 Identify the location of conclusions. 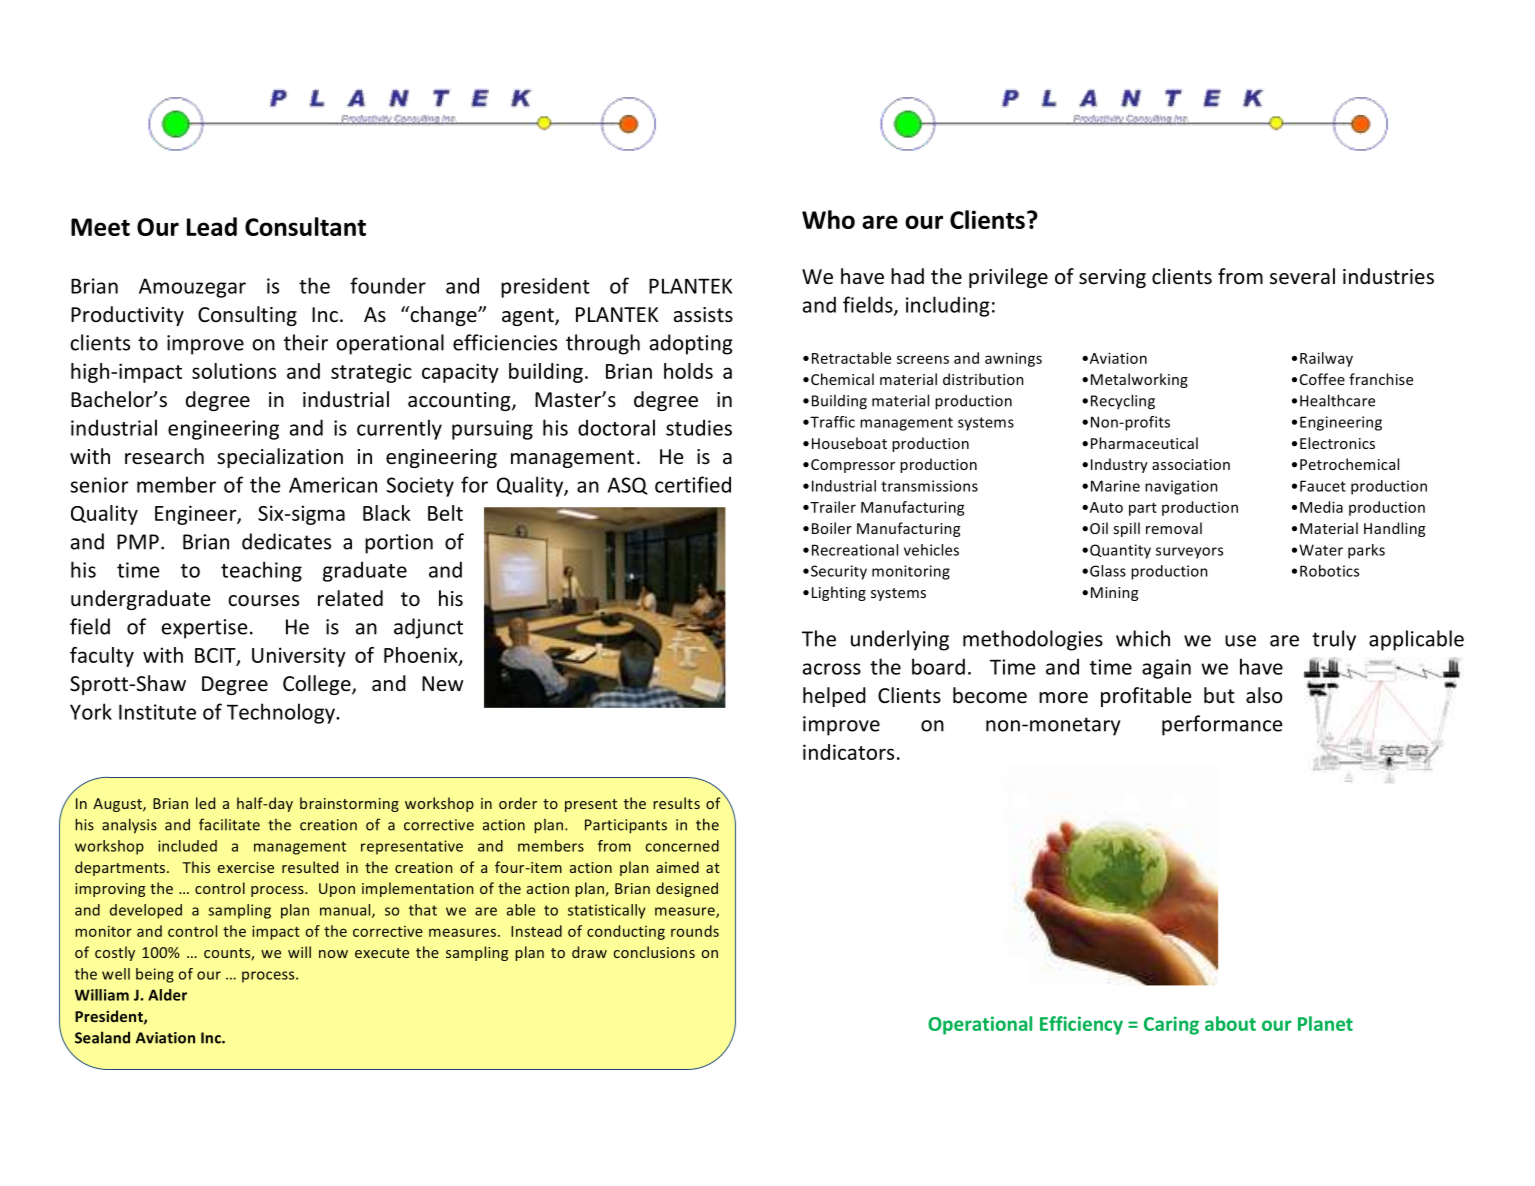
(654, 952).
